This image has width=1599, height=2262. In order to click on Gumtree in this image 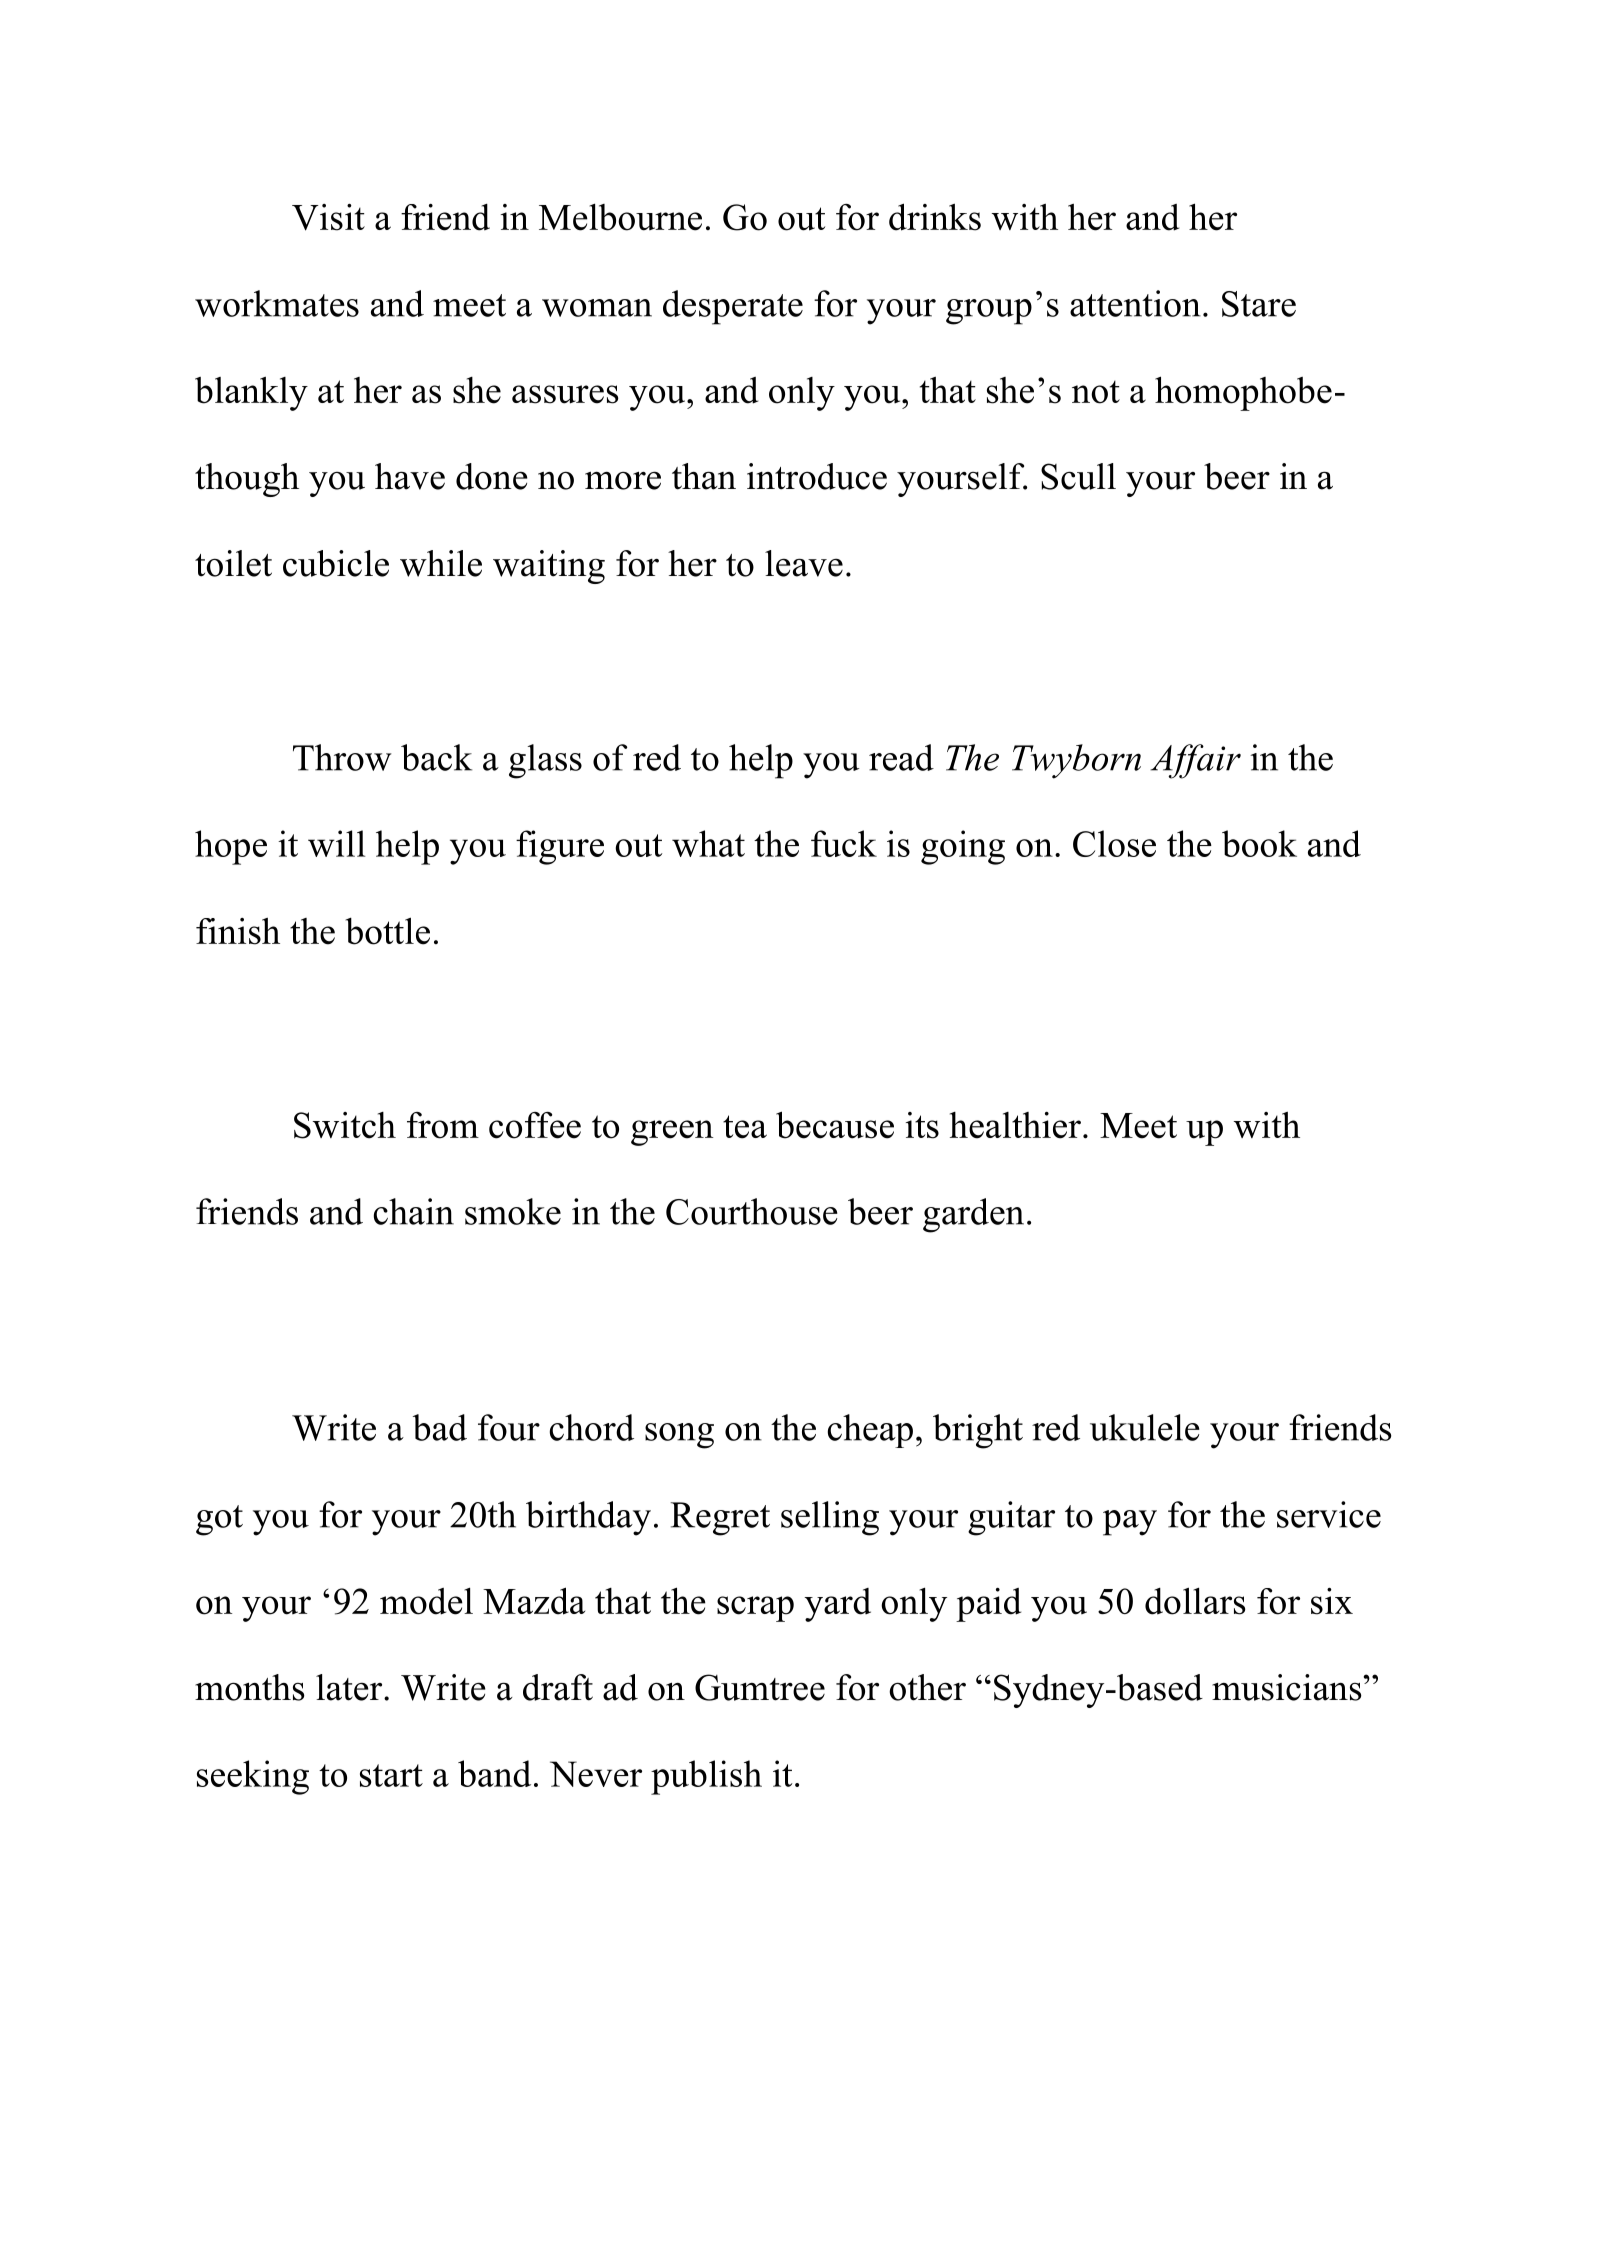, I will do `click(760, 1687)`.
